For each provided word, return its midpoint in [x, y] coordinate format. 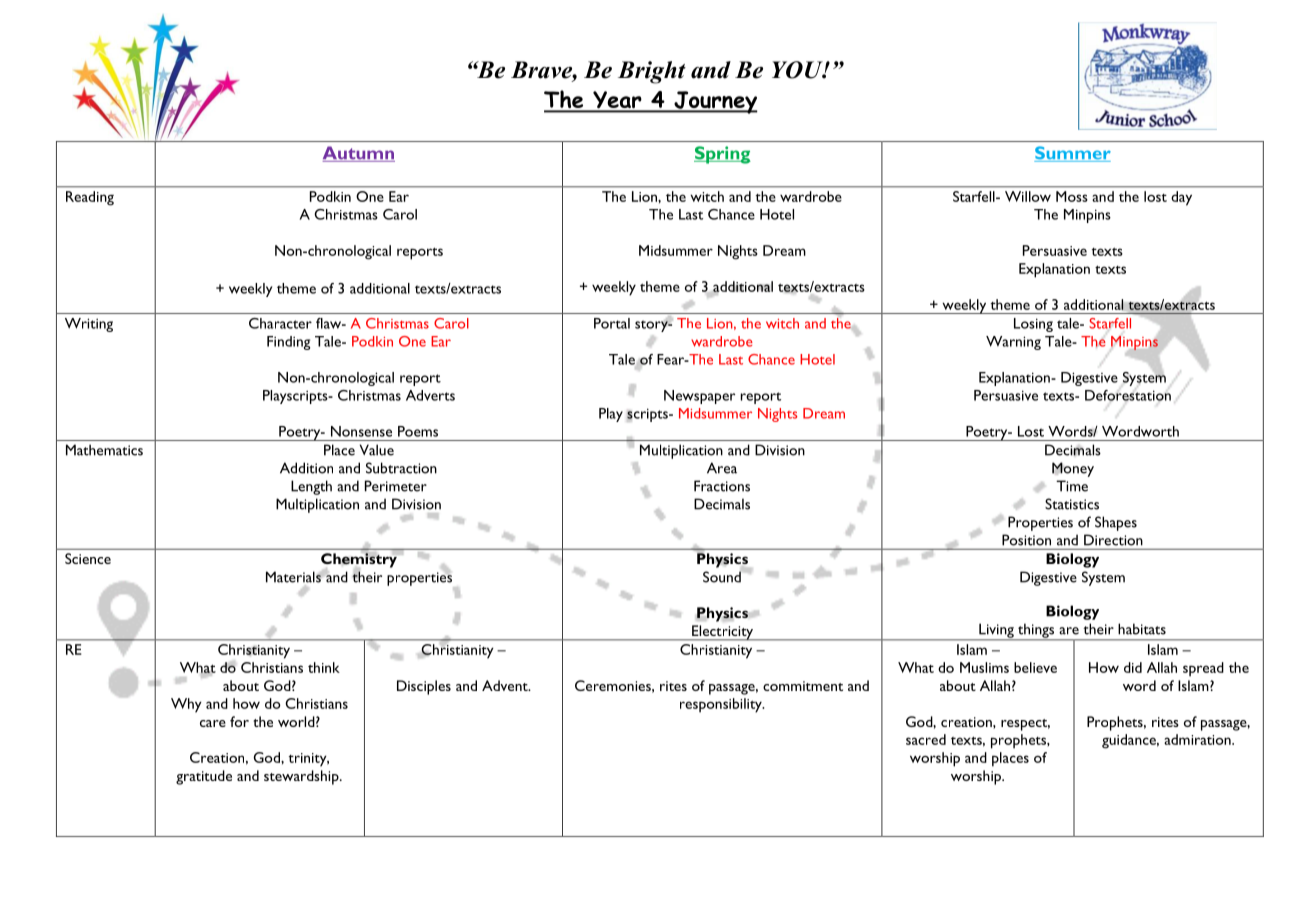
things [1036, 631]
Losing [1033, 325]
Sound [723, 576]
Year [617, 101]
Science [88, 558]
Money [1073, 469]
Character [280, 323]
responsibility [722, 705]
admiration [1198, 739]
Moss [1072, 196]
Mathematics [104, 450]
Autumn [359, 154]
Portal [612, 323]
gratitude [204, 777]
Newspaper [699, 397]
